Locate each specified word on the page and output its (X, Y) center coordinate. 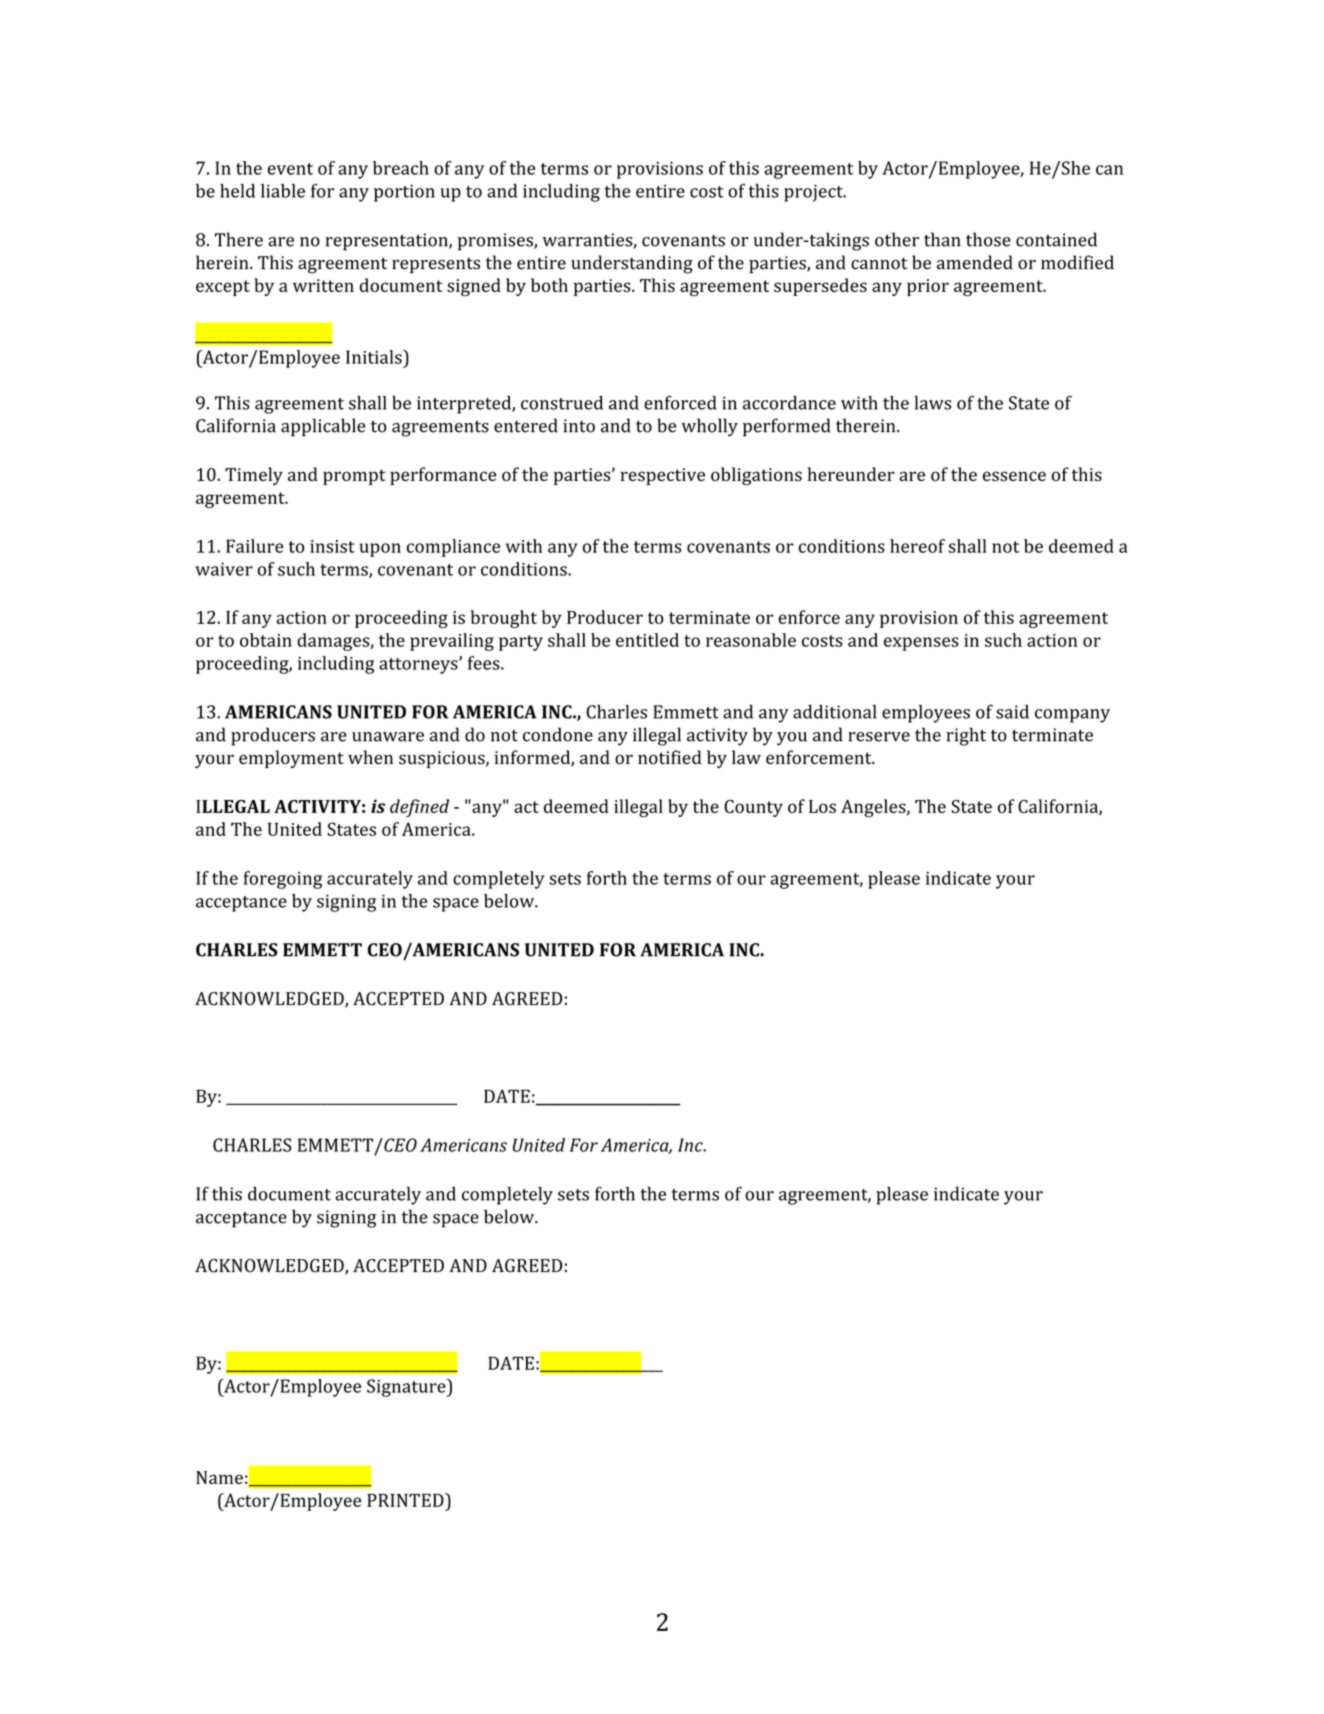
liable (283, 191)
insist (332, 546)
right (966, 736)
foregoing (283, 880)
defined (419, 808)
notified (669, 757)
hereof (917, 546)
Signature (407, 1388)
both (549, 285)
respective (663, 476)
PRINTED (406, 1500)
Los (822, 806)
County (753, 808)
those (988, 239)
